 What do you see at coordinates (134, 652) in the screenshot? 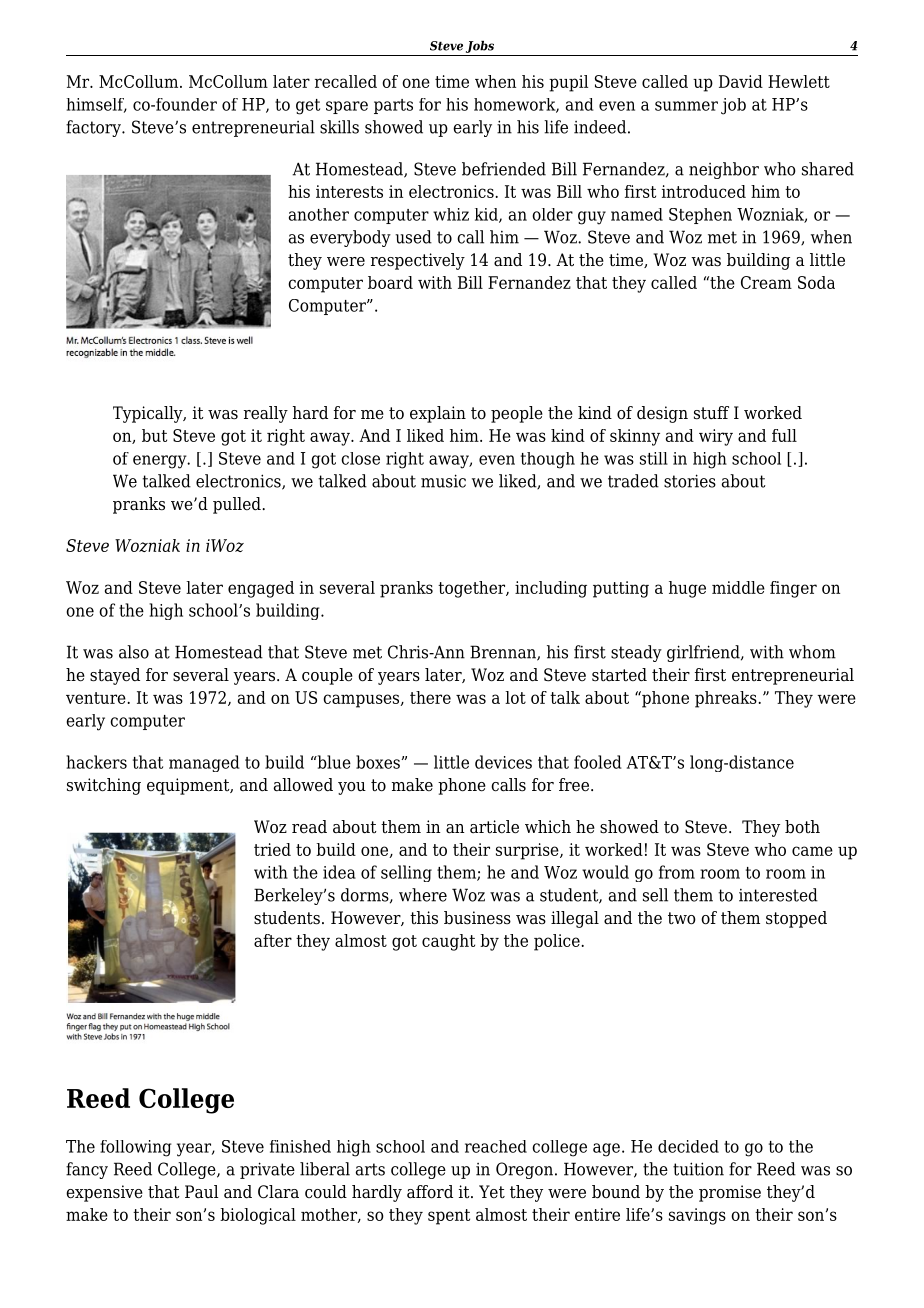
I see `also` at bounding box center [134, 652].
